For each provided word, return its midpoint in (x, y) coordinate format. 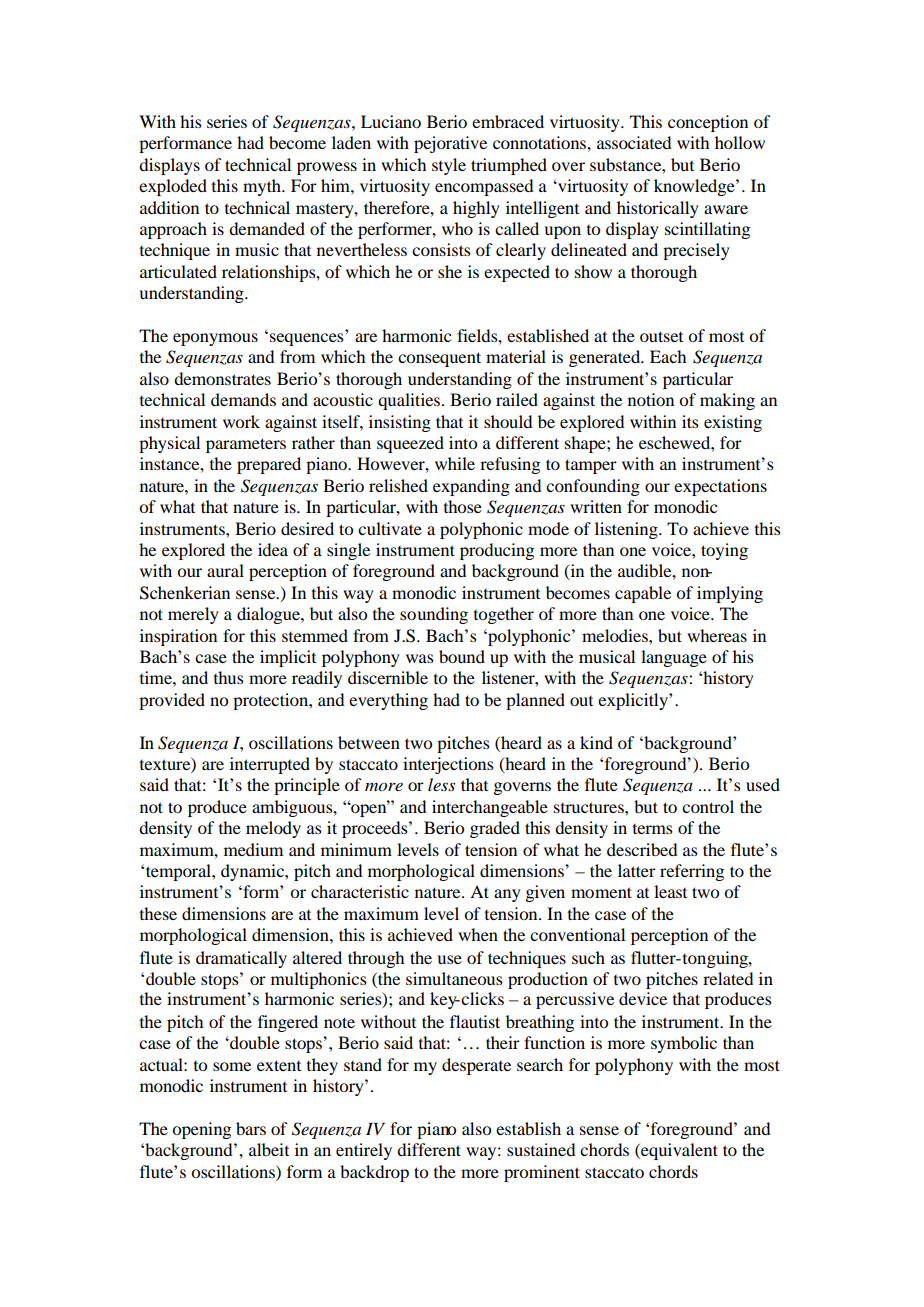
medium (253, 849)
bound (462, 656)
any (507, 895)
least (670, 891)
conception (708, 123)
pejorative (450, 144)
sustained (541, 1149)
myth (263, 187)
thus (229, 677)
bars (251, 1128)
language (674, 658)
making (727, 401)
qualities (410, 401)
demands (243, 399)
